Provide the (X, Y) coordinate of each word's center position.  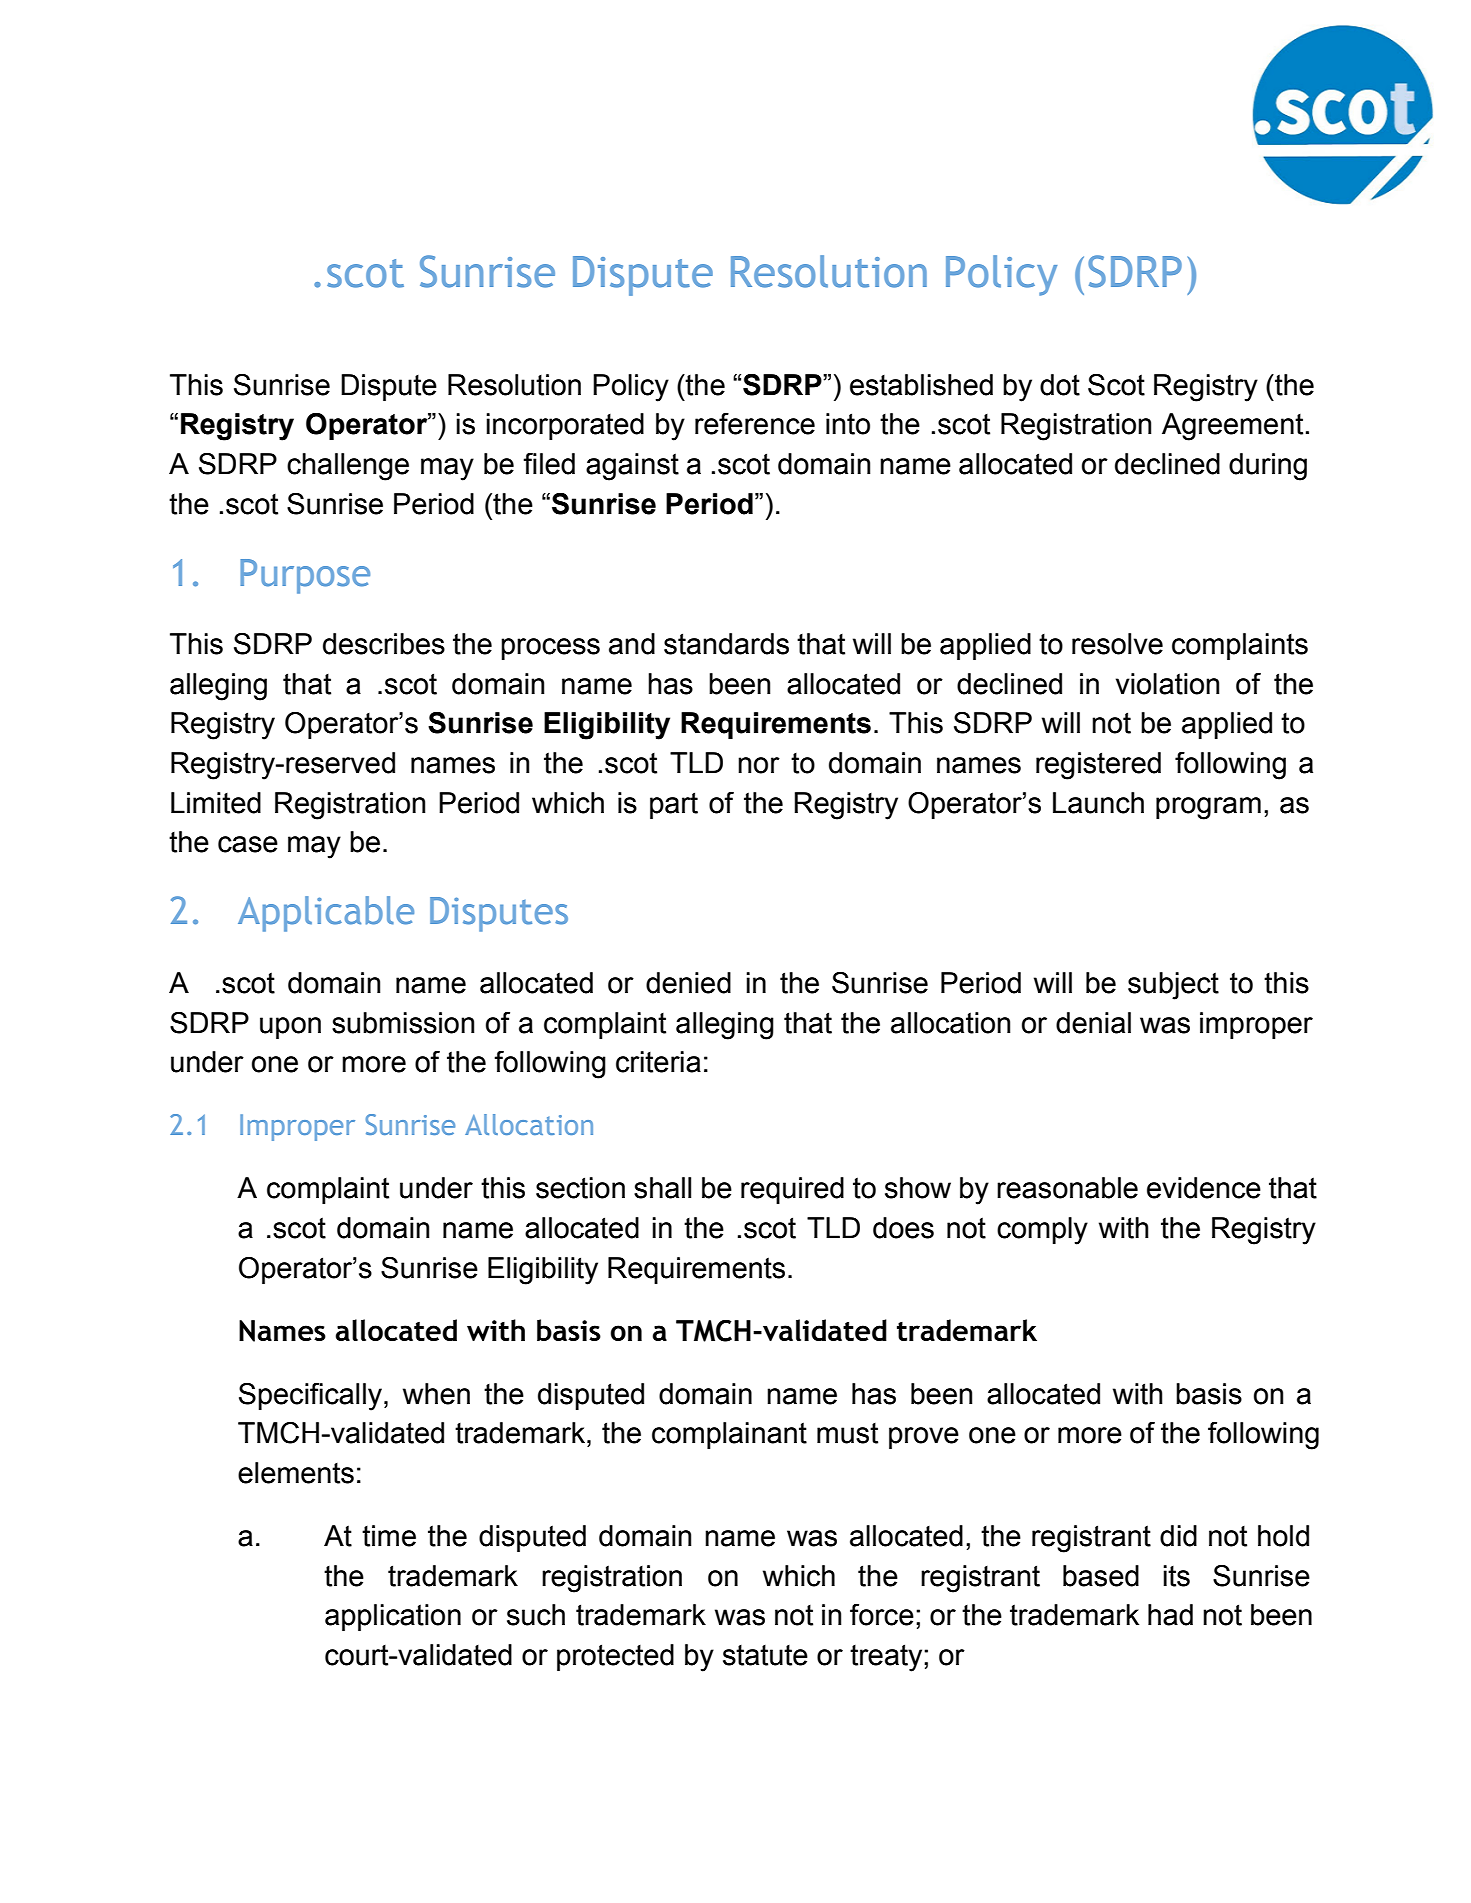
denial (1093, 1023)
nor (759, 765)
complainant (729, 1435)
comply (1042, 1231)
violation (1167, 684)
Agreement (1232, 427)
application (393, 1617)
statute (765, 1655)
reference (755, 424)
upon (290, 1028)
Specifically (310, 1397)
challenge (348, 467)
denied (688, 983)
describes (384, 644)
